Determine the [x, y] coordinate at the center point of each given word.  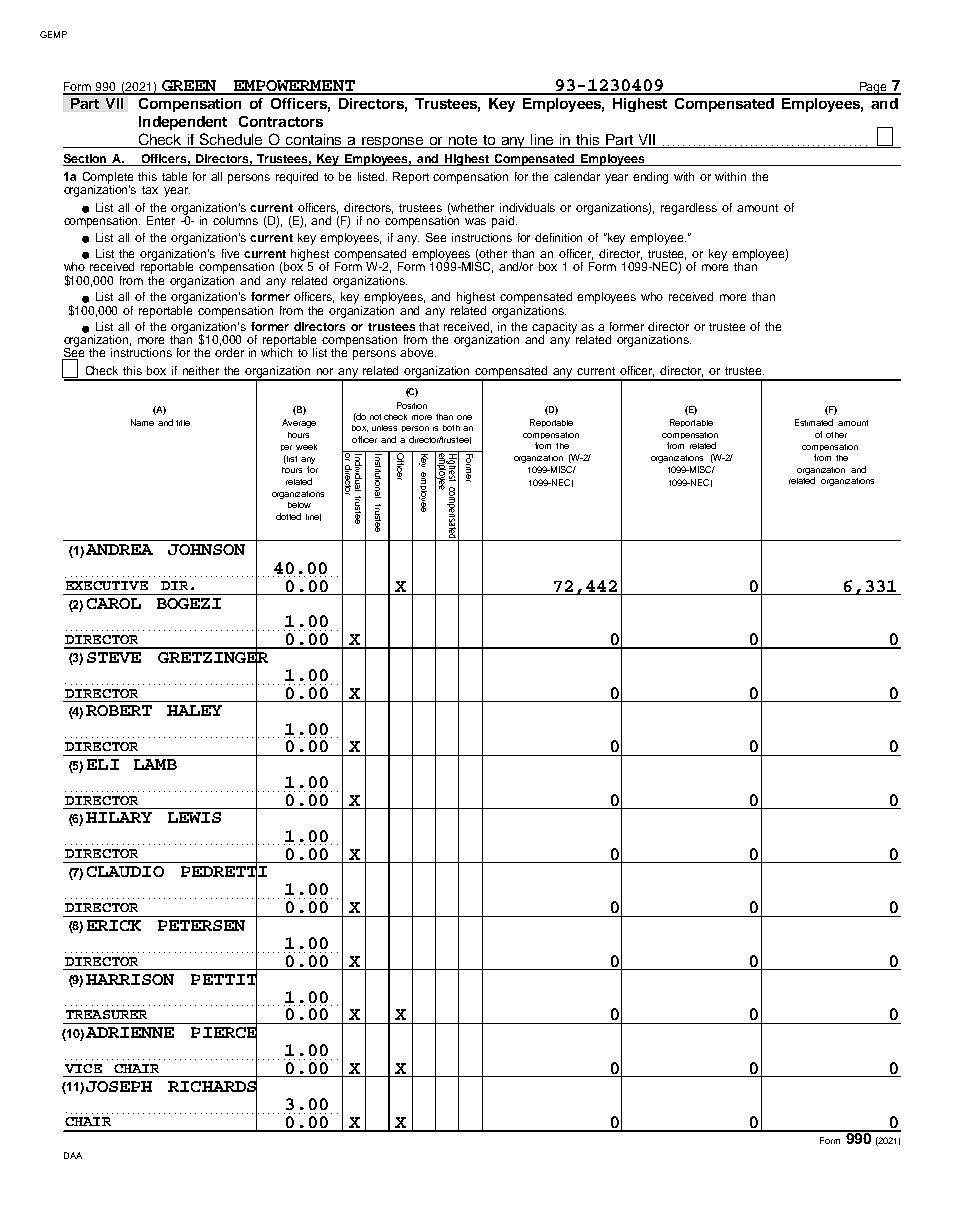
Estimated [814, 422]
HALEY [194, 710]
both [451, 428]
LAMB [155, 764]
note [462, 141]
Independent [183, 123]
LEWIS [194, 817]
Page [873, 88]
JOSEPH [119, 1086]
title [183, 423]
